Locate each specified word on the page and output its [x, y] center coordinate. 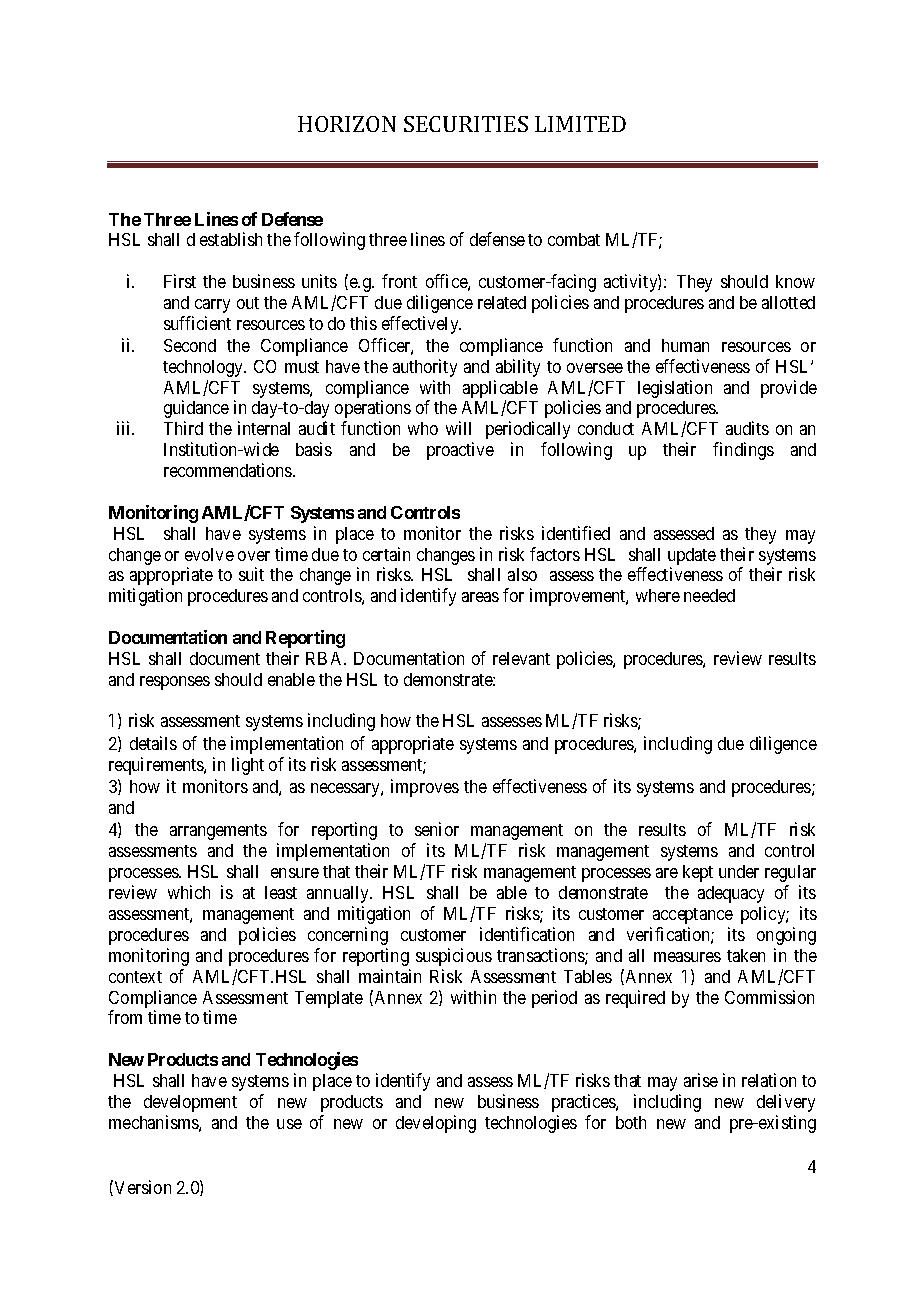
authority [425, 368]
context [135, 977]
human [685, 345]
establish [231, 239]
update [692, 556]
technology [204, 368]
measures [687, 957]
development [190, 1103]
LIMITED [580, 124]
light [248, 766]
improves [425, 788]
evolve [209, 554]
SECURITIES [466, 124]
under [739, 871]
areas [480, 597]
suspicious [454, 957]
